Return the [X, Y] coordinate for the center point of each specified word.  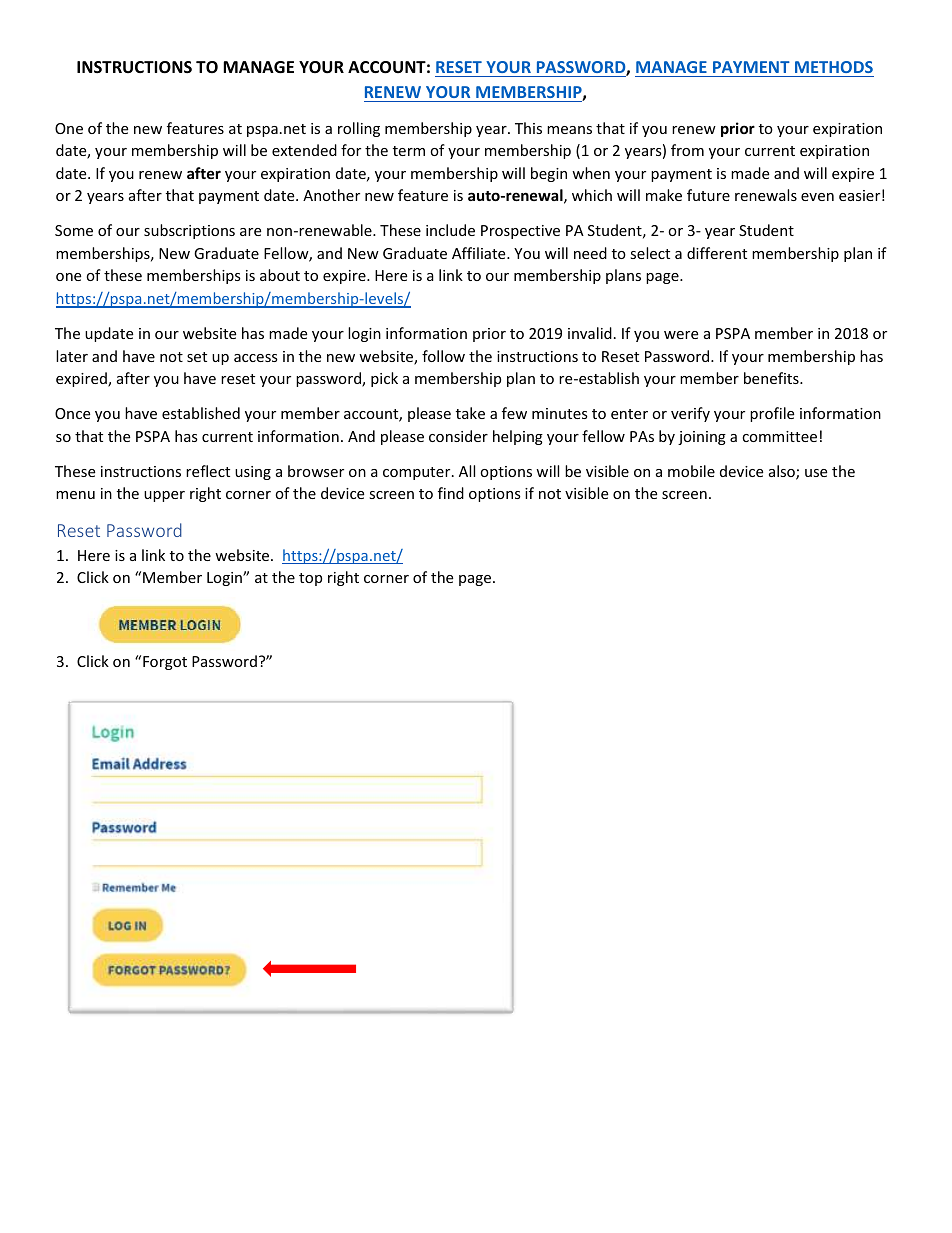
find [451, 493]
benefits [772, 378]
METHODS [834, 67]
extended [304, 150]
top [310, 579]
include [450, 230]
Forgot [165, 663]
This [528, 128]
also [783, 472]
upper [164, 496]
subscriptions [189, 231]
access [256, 358]
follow [443, 356]
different [717, 253]
